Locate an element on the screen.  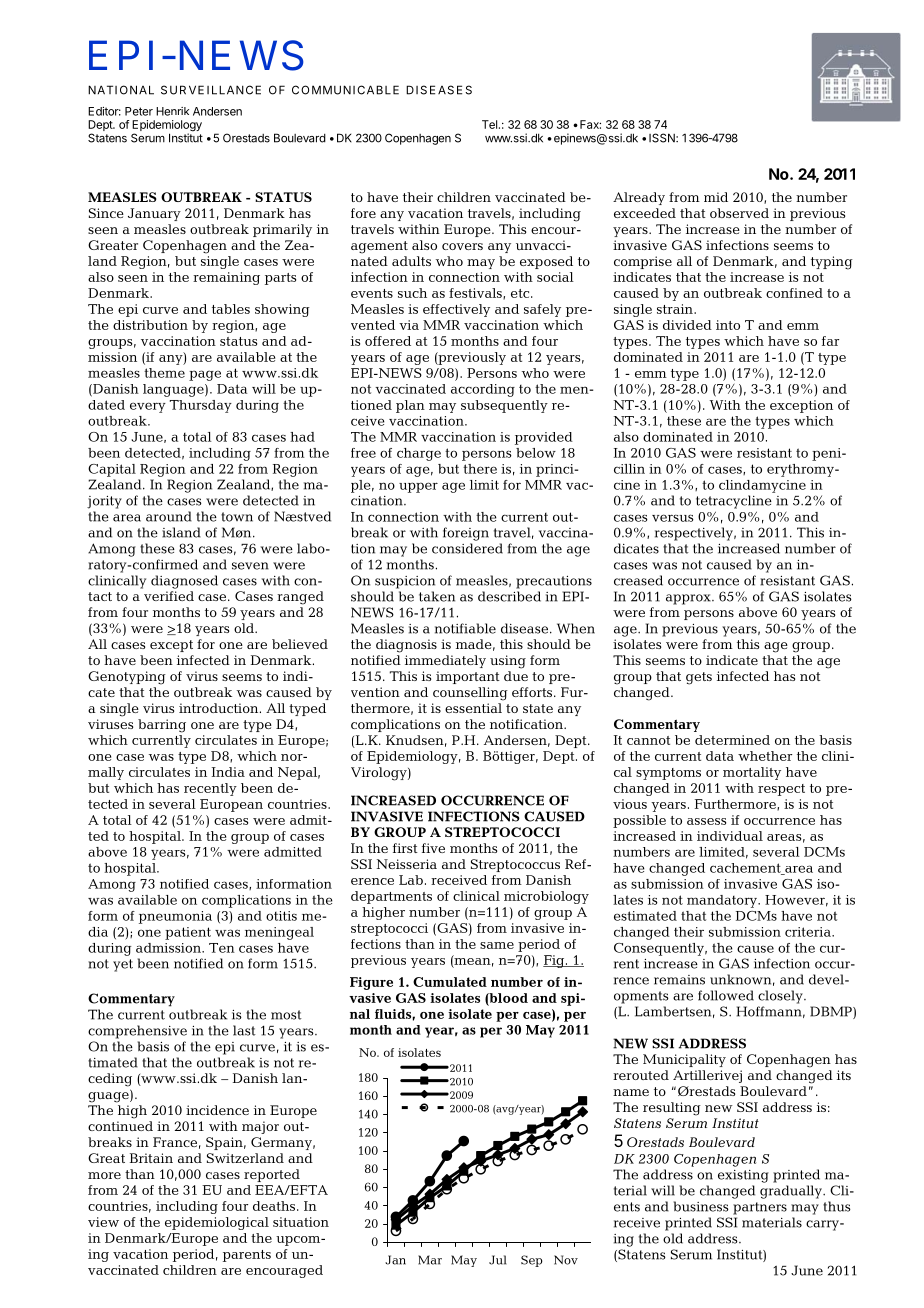
mid is located at coordinates (716, 197).
